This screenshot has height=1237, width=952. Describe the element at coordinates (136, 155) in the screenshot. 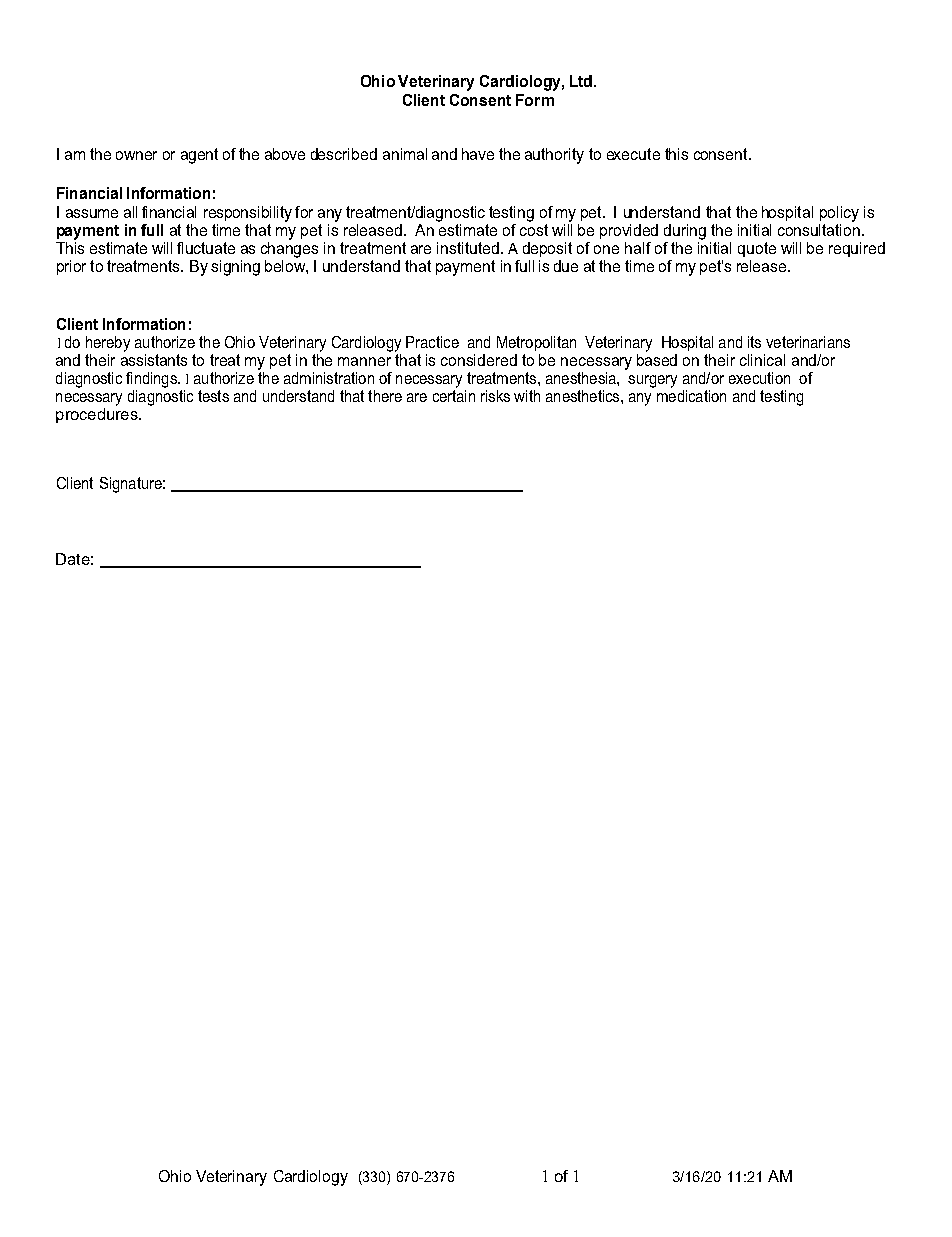

I see `owner` at that location.
